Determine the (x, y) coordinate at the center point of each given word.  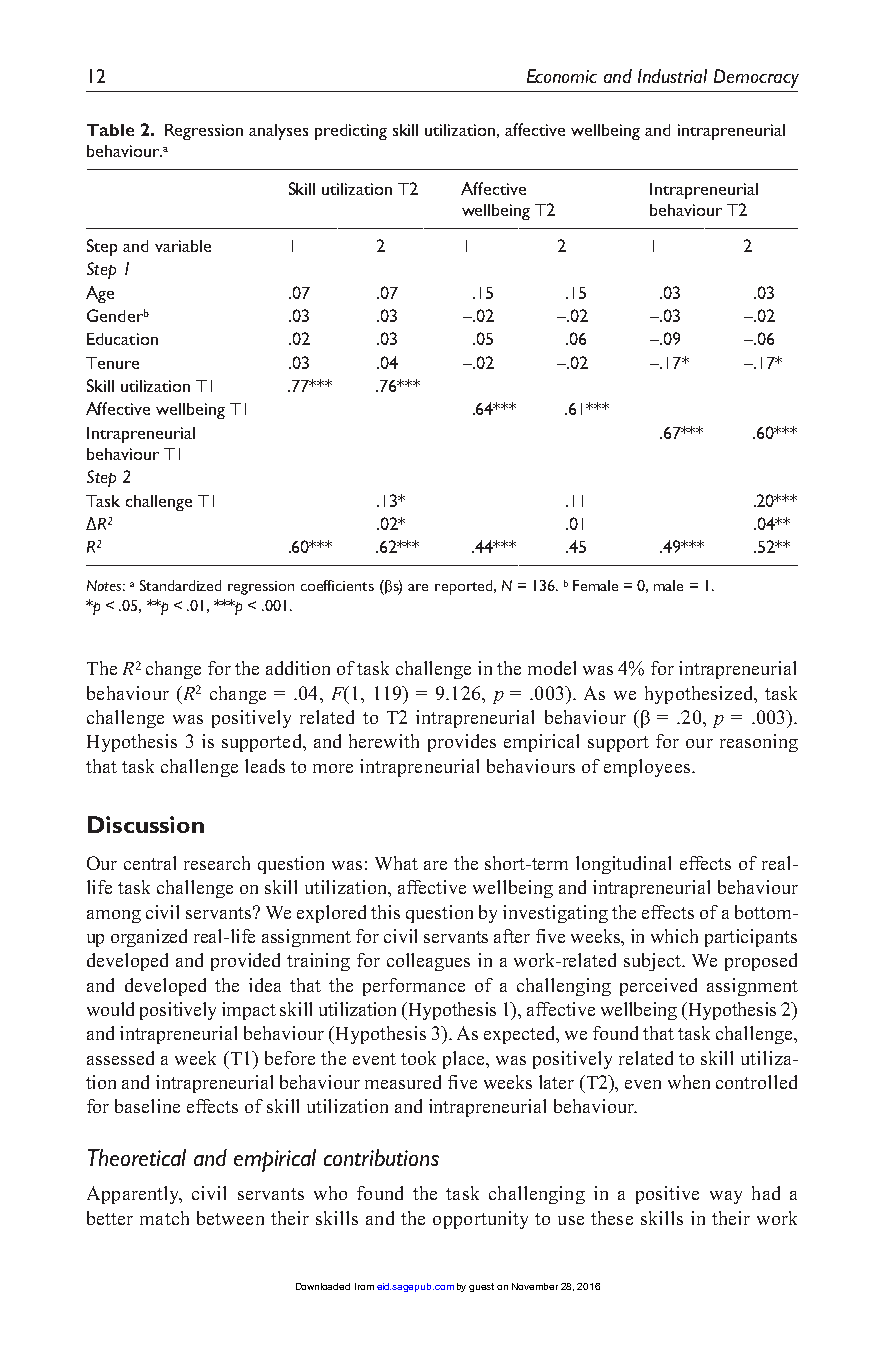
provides (462, 743)
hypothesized (700, 695)
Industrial (672, 76)
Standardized (180, 585)
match (164, 1218)
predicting (351, 132)
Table (110, 130)
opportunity (480, 1220)
